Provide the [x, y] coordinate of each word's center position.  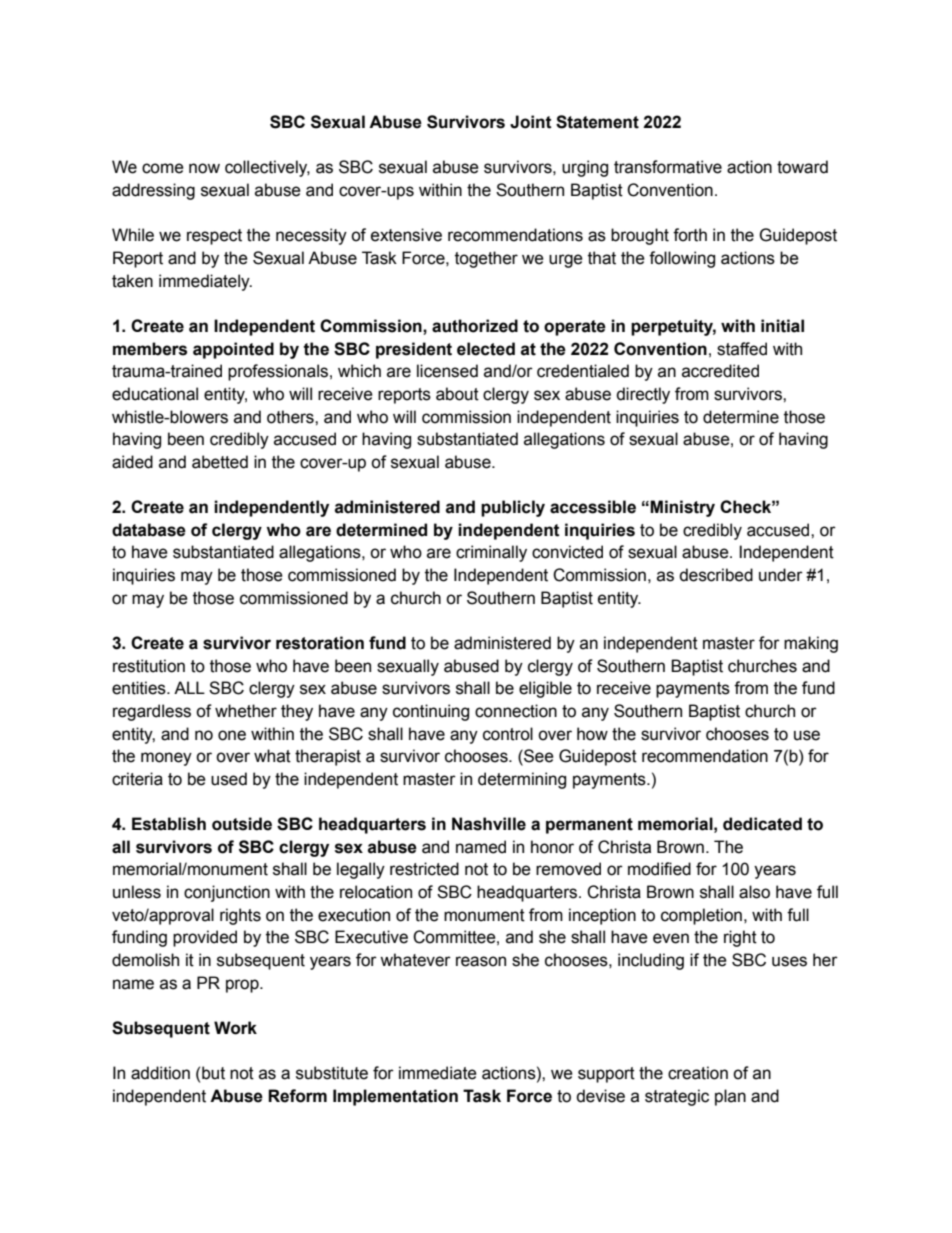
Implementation [395, 1097]
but [213, 1073]
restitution [149, 666]
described [716, 575]
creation [698, 1073]
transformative [668, 167]
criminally [491, 553]
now [204, 168]
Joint [531, 122]
